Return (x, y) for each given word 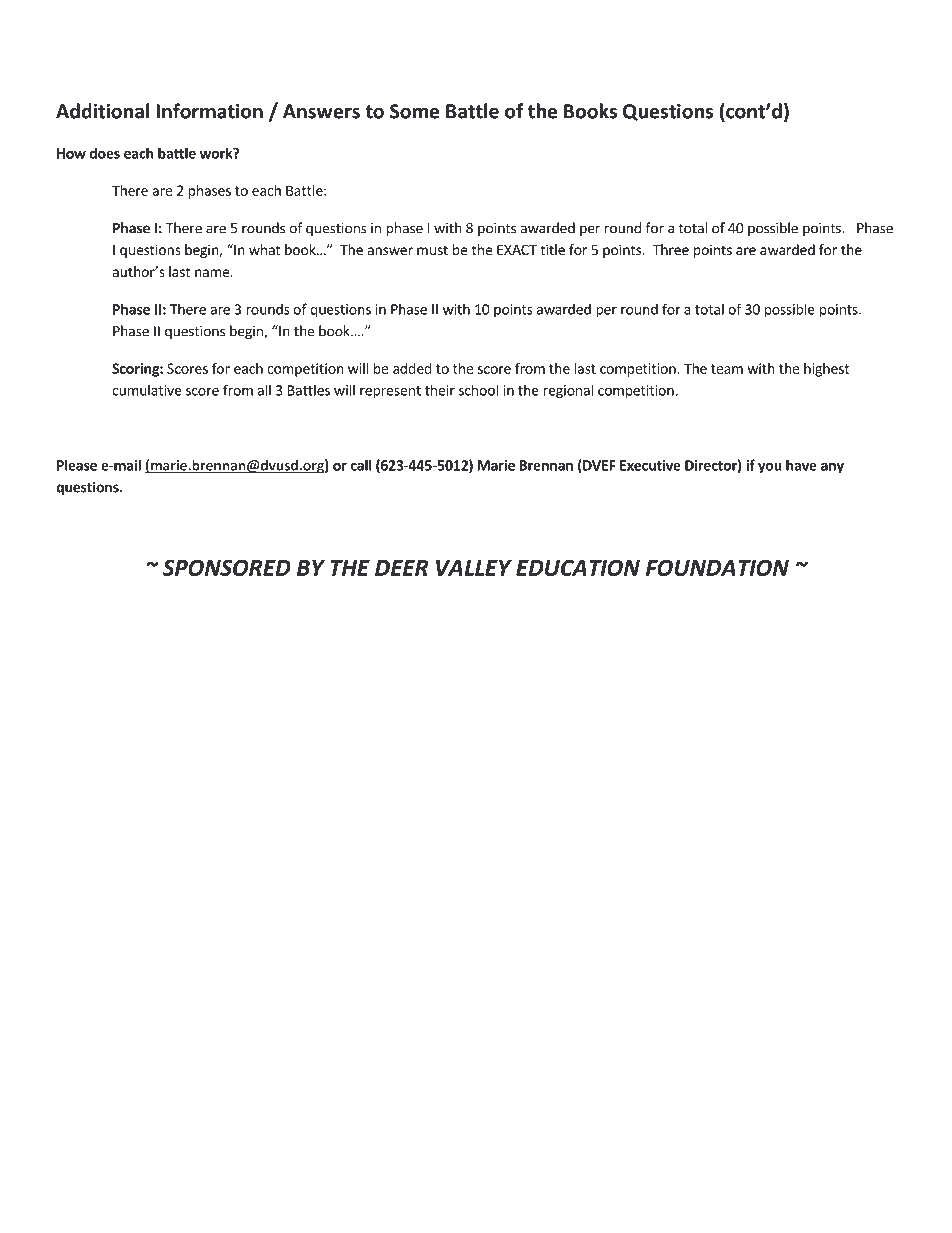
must (432, 250)
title (552, 249)
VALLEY (474, 568)
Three (671, 249)
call (361, 465)
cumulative (147, 390)
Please (77, 465)
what (264, 249)
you (770, 468)
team (727, 369)
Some (414, 111)
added (412, 368)
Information (209, 111)
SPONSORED (227, 568)
